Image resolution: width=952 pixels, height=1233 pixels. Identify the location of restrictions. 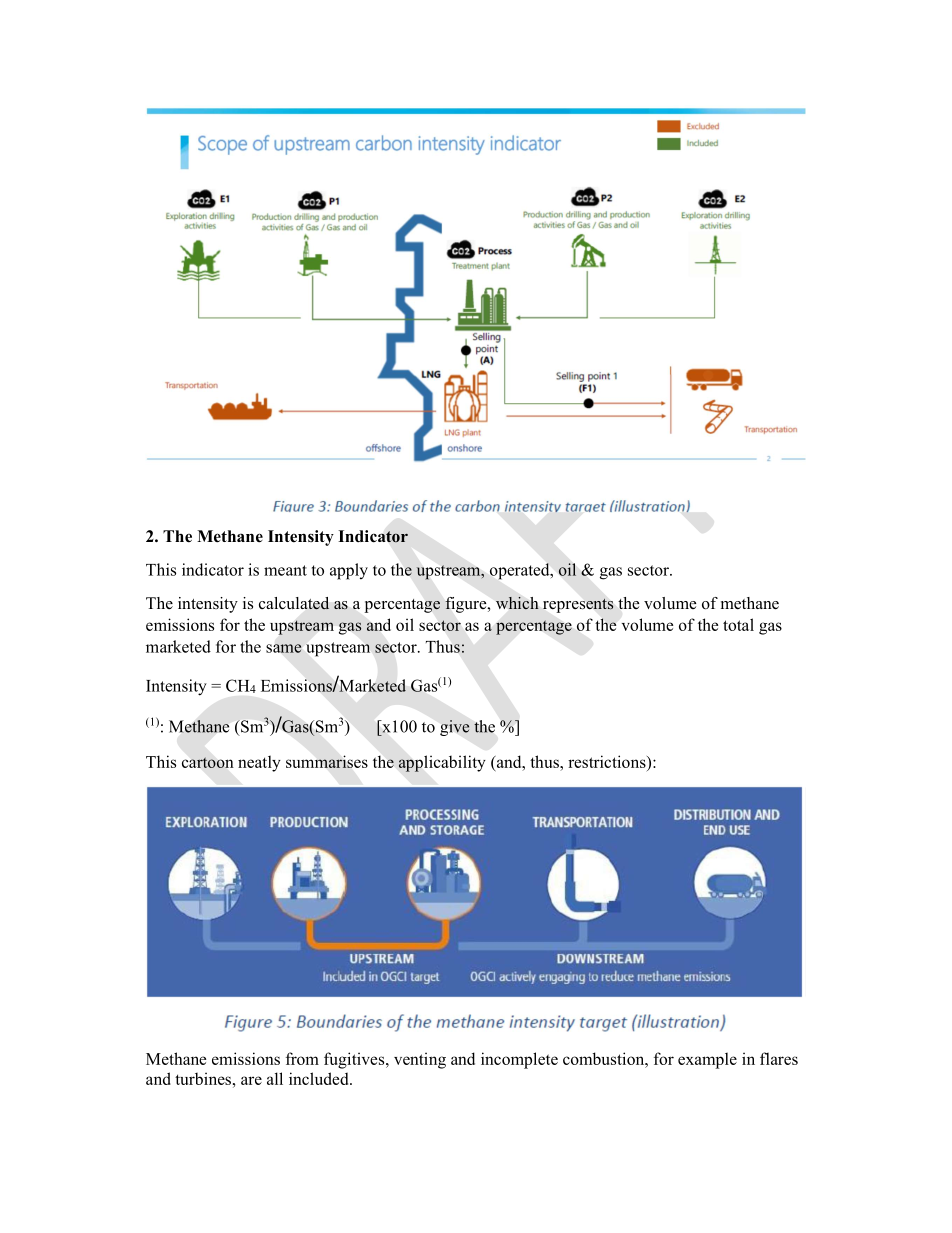
(608, 761).
